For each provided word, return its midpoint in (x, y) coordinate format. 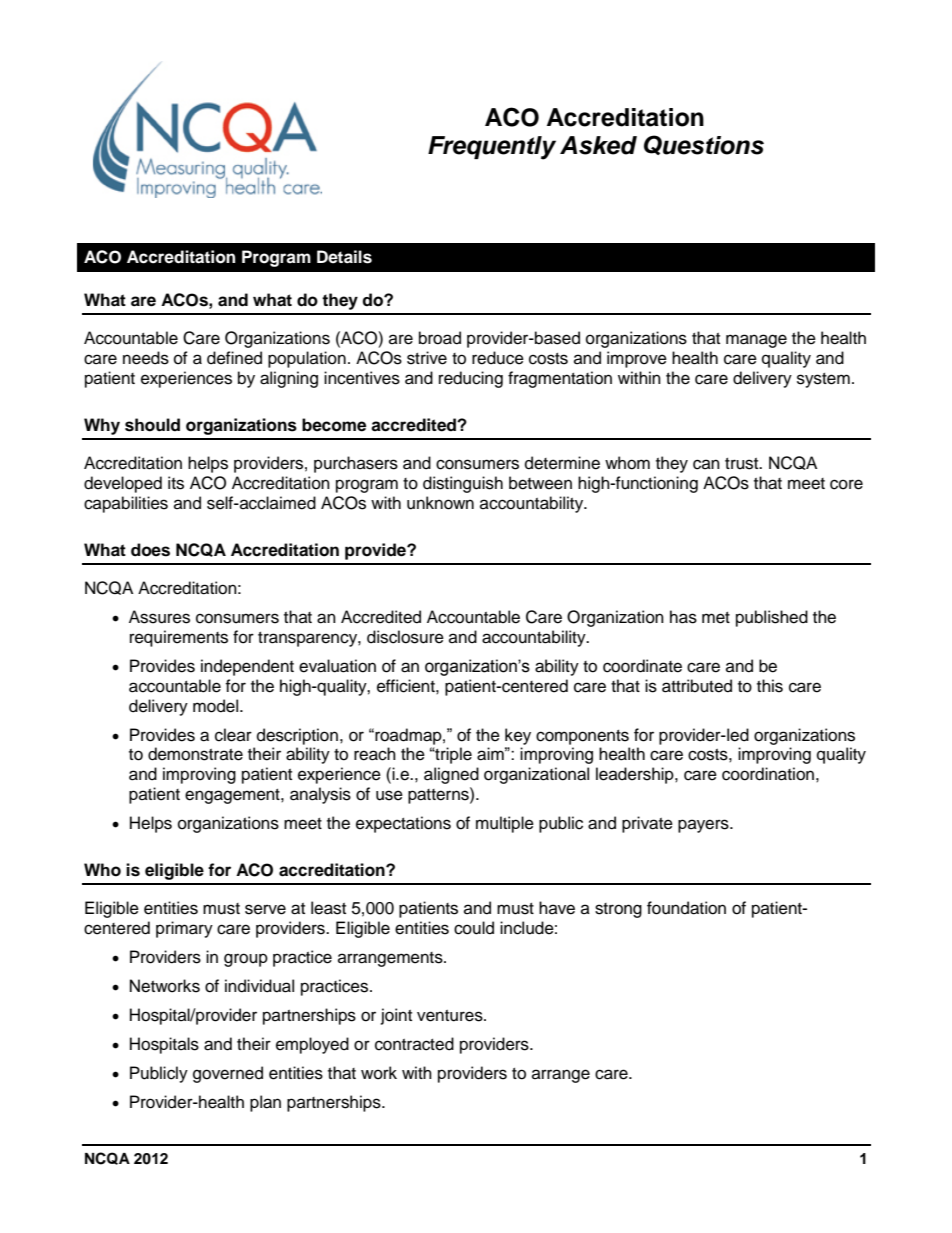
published (772, 618)
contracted (414, 1044)
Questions (704, 145)
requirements (179, 638)
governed (228, 1074)
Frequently (492, 148)
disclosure (405, 637)
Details (344, 257)
